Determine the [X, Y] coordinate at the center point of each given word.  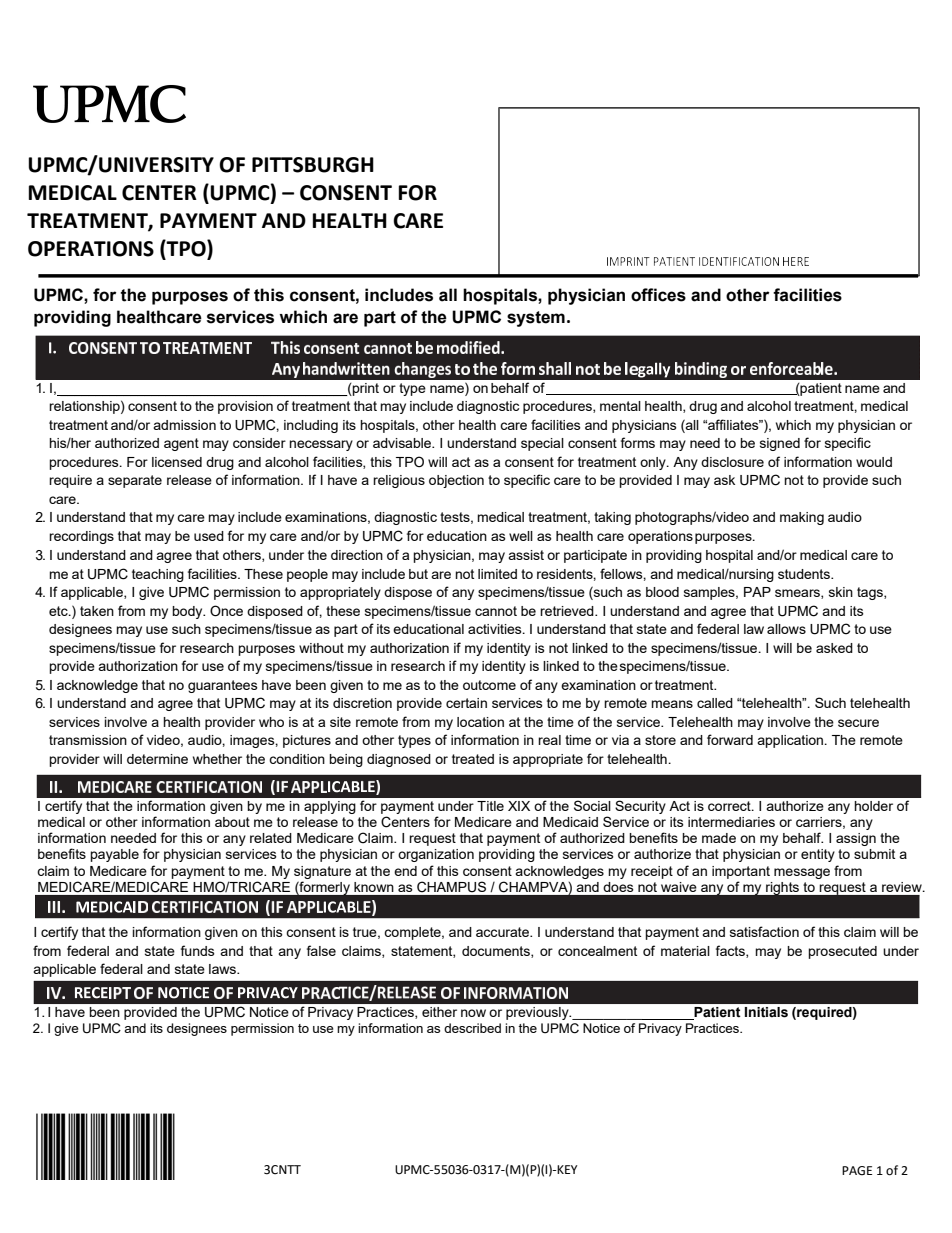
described [472, 1028]
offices [658, 295]
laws [223, 969]
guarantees [223, 686]
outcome [489, 685]
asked [834, 648]
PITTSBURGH [313, 165]
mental [620, 406]
